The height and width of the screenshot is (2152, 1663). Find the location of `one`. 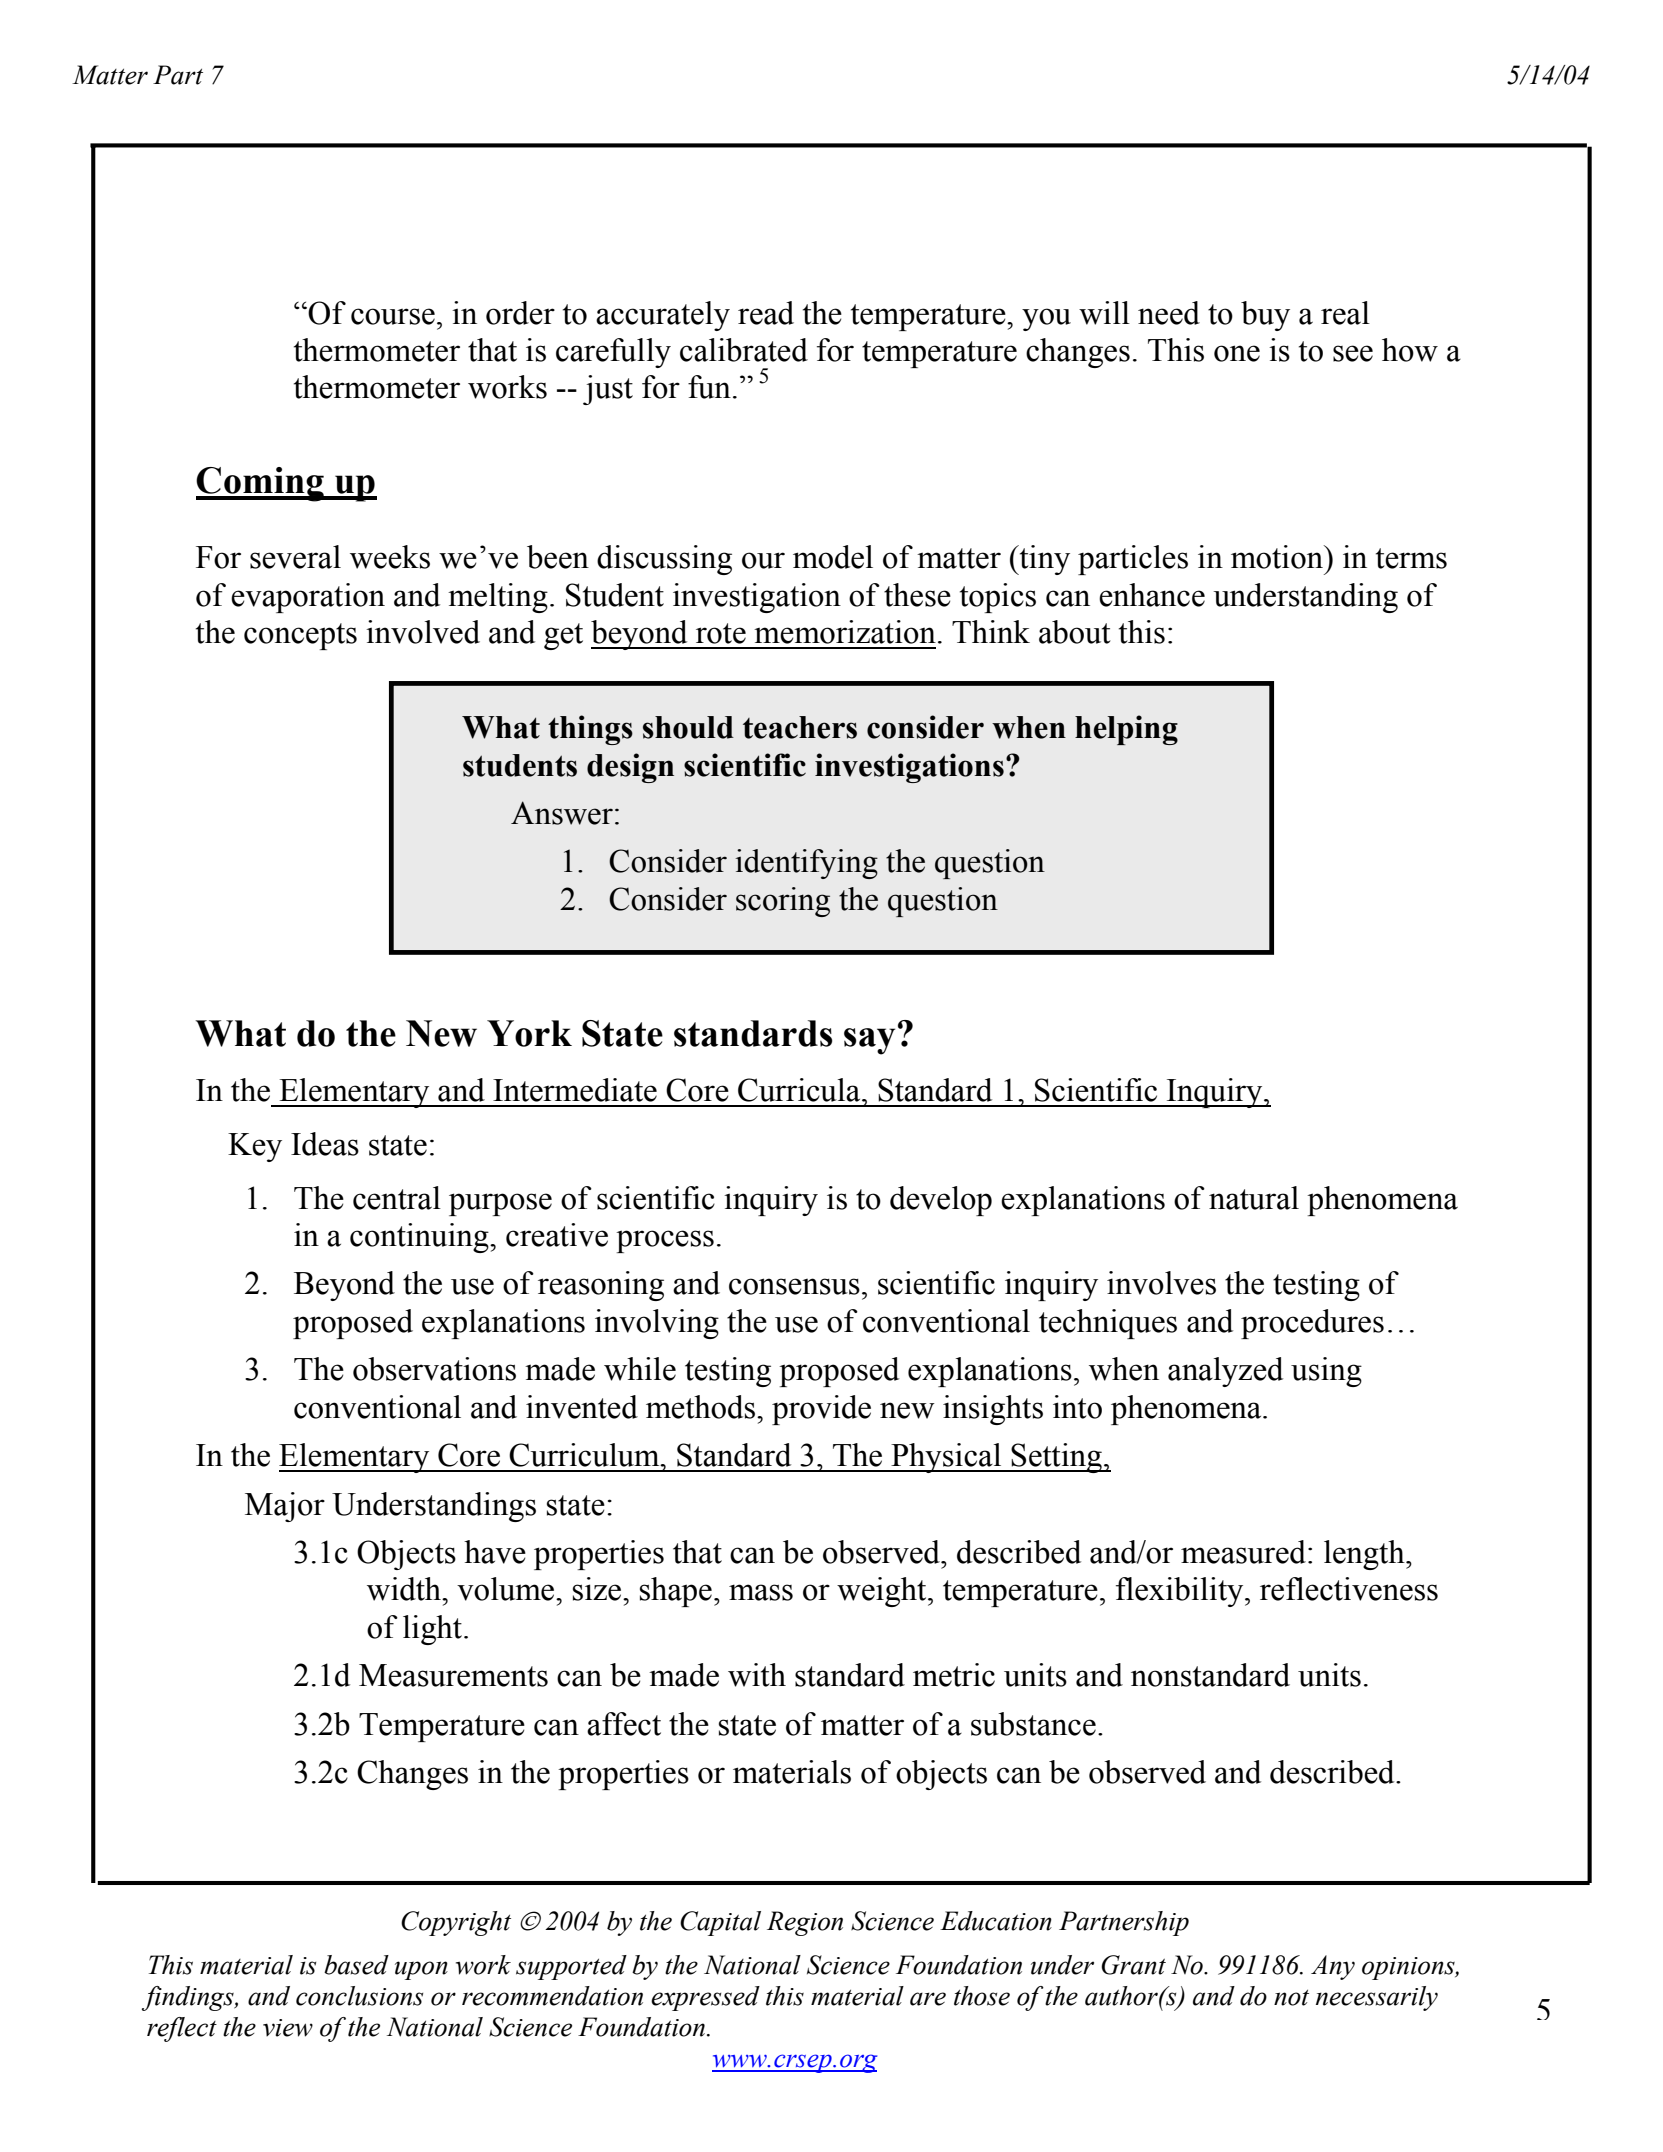

one is located at coordinates (1237, 353).
